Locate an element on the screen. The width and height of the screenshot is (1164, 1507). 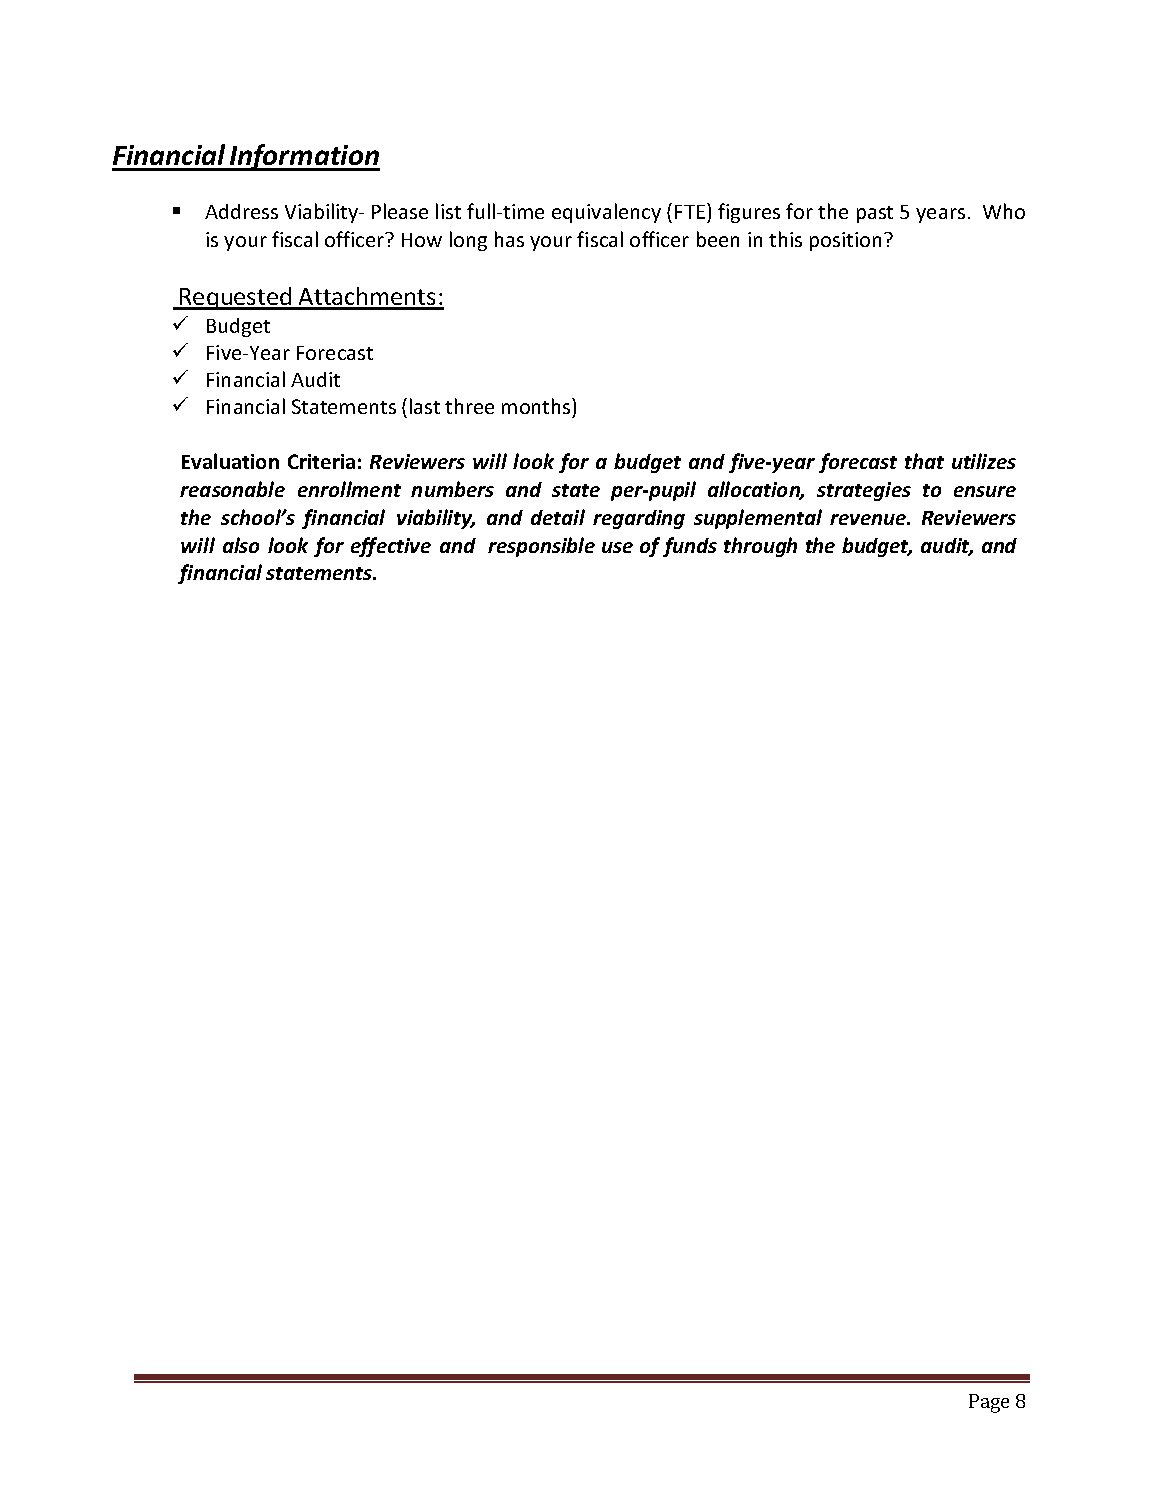
last is located at coordinates (425, 406).
